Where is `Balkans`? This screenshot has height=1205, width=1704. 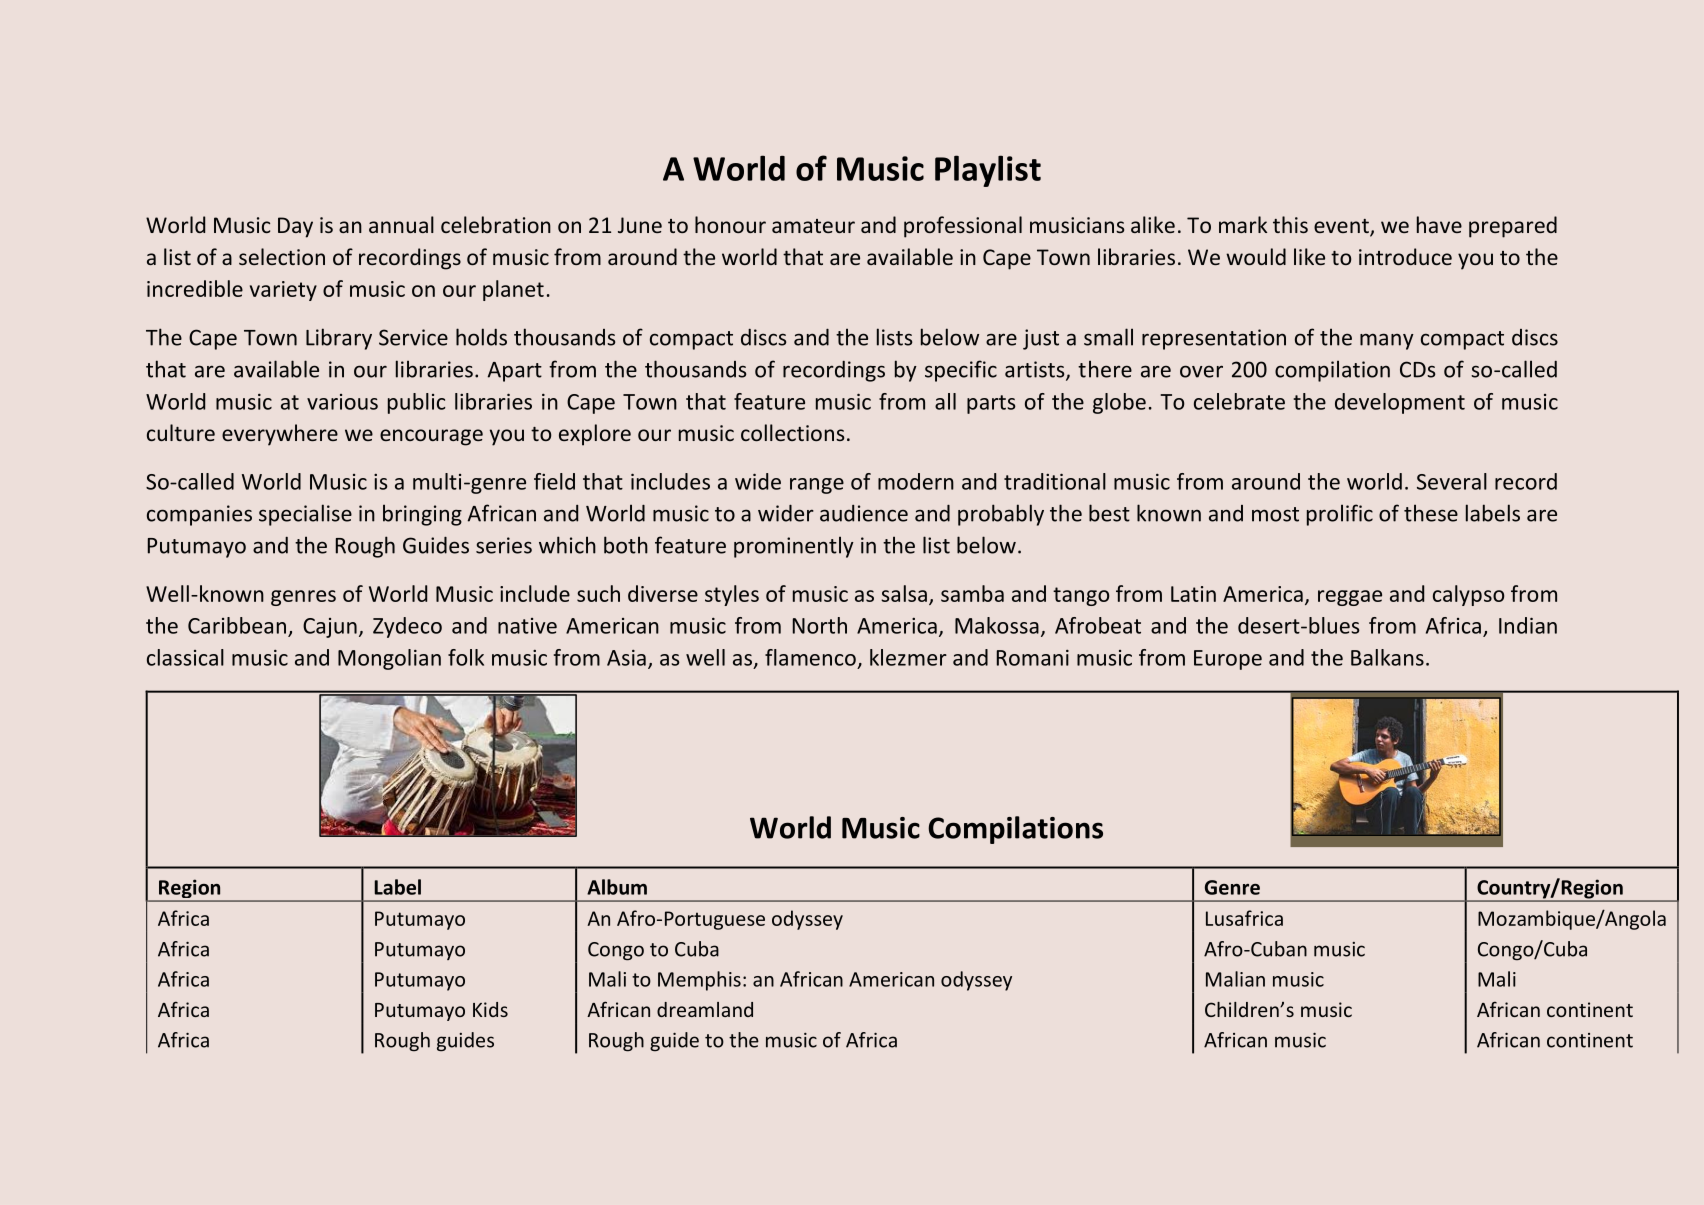 Balkans is located at coordinates (1387, 657).
